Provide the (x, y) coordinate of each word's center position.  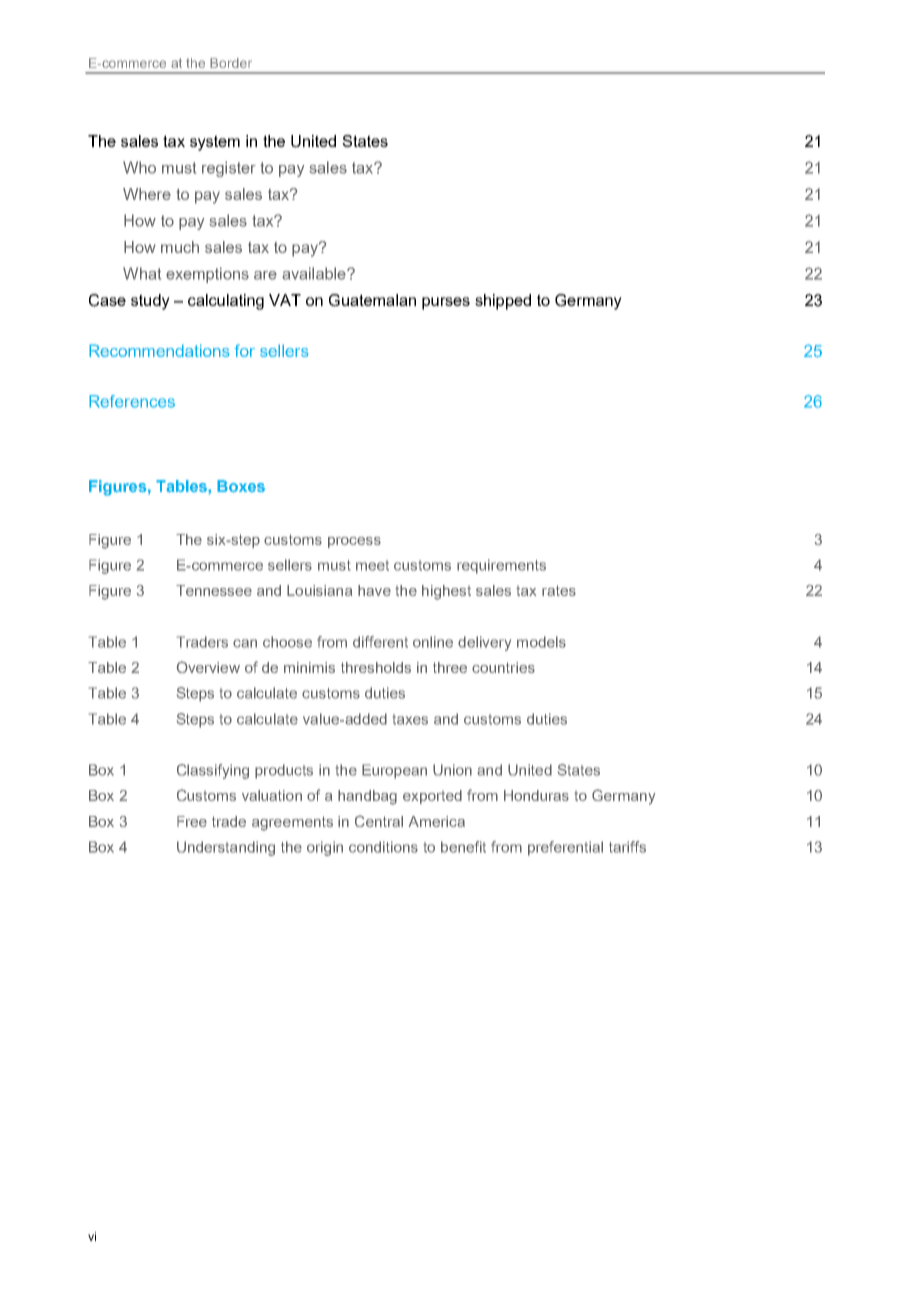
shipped (503, 302)
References (132, 401)
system (215, 143)
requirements (501, 566)
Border (231, 63)
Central (379, 821)
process (354, 542)
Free (192, 821)
